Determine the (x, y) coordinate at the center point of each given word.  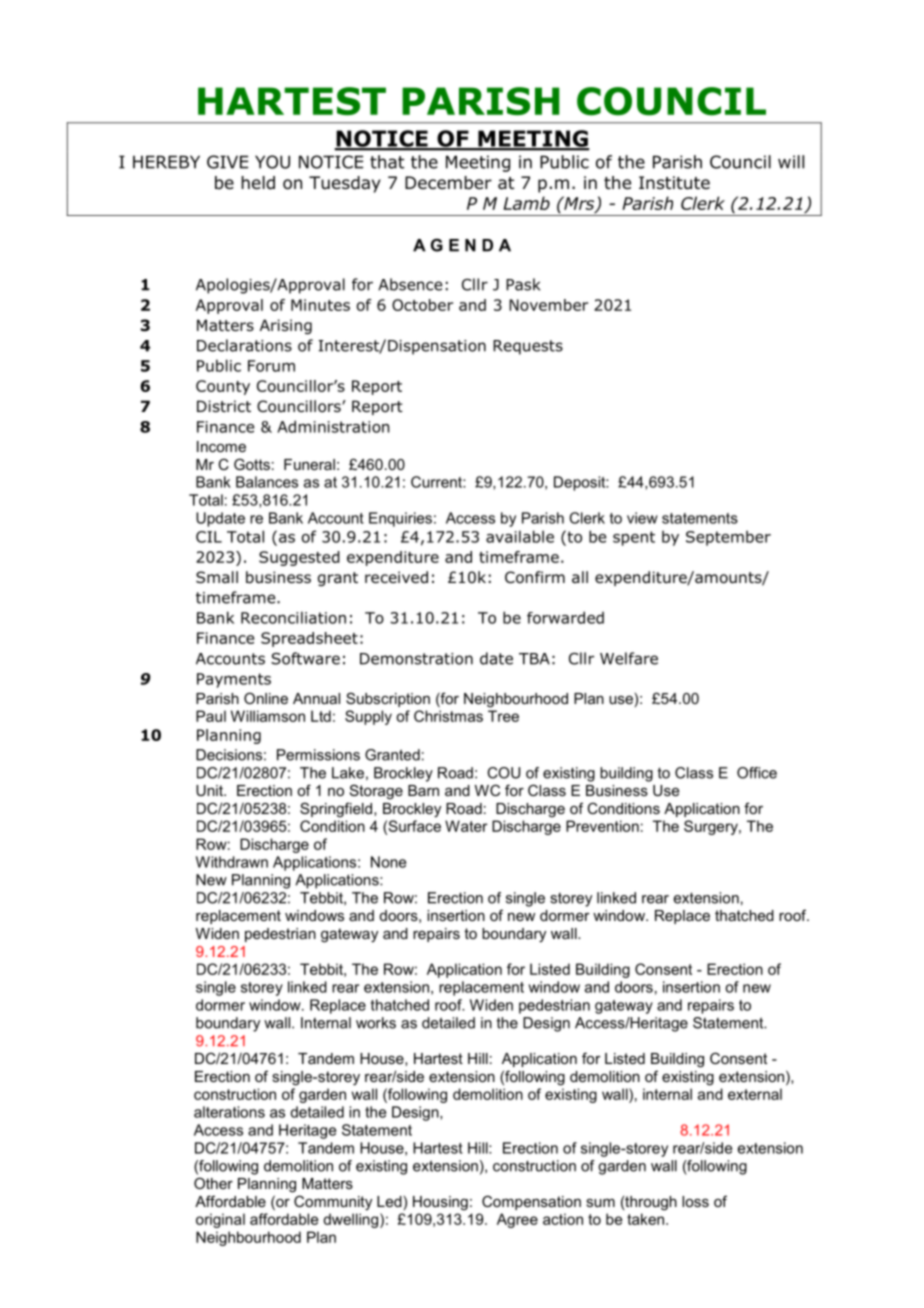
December (448, 183)
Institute (674, 183)
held (258, 183)
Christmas (448, 716)
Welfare (629, 658)
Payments (234, 680)
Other (213, 1183)
